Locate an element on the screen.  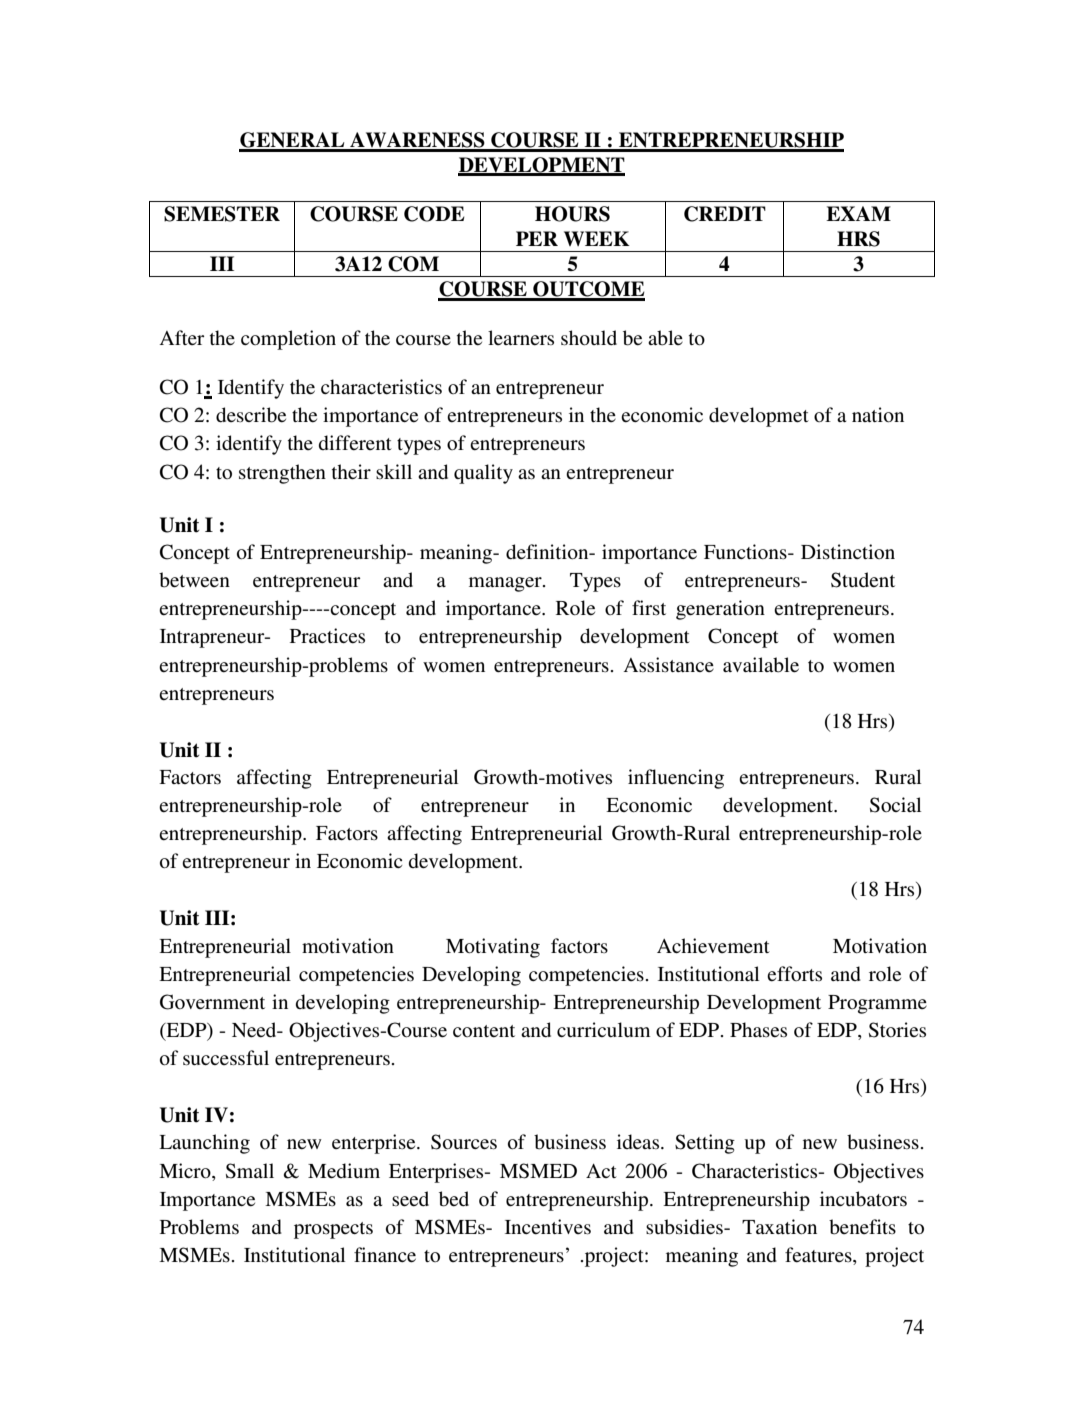
SEMESTER is located at coordinates (222, 214).
